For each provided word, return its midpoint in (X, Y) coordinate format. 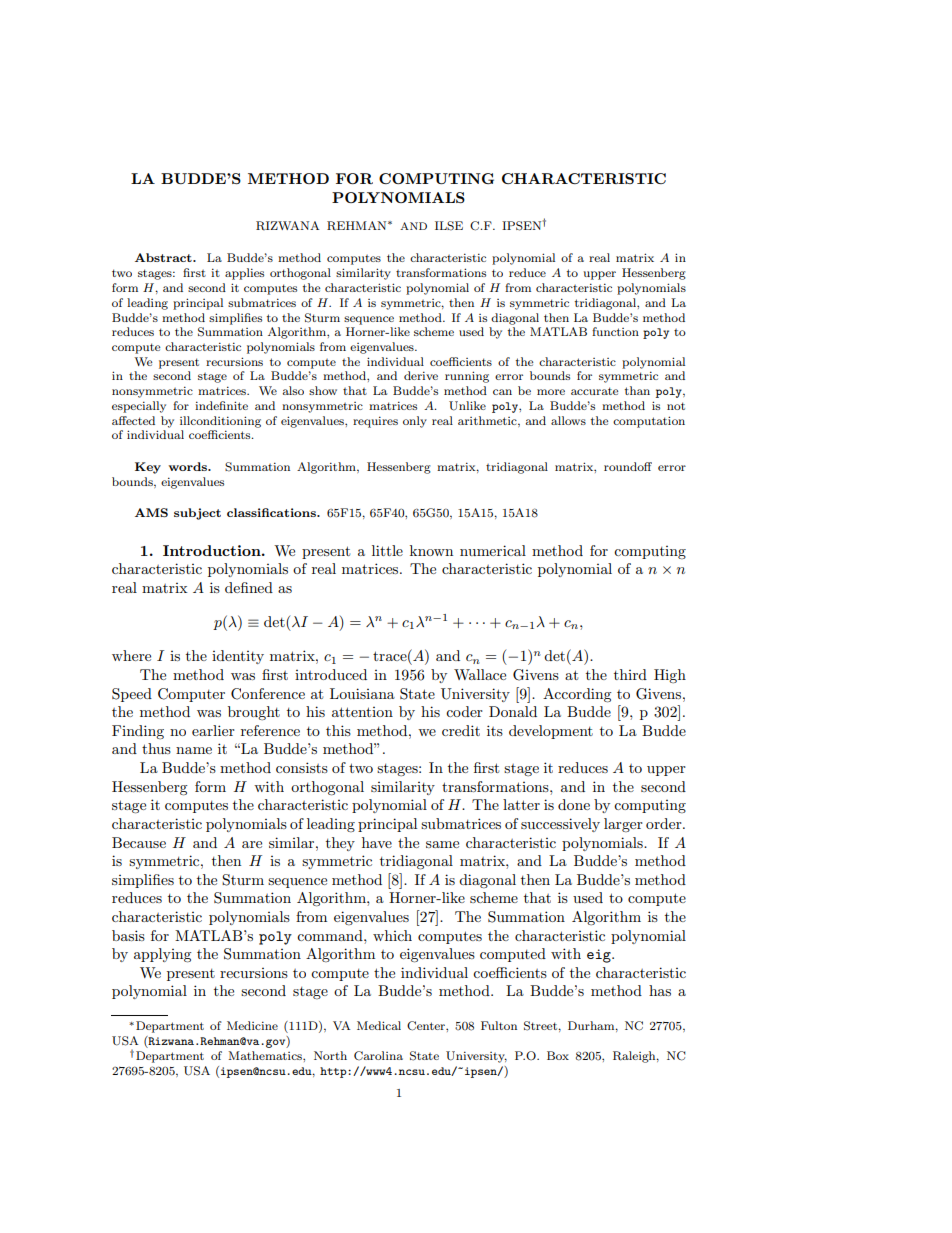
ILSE (449, 226)
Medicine (252, 1025)
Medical (379, 1025)
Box (558, 1055)
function (615, 331)
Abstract (164, 257)
